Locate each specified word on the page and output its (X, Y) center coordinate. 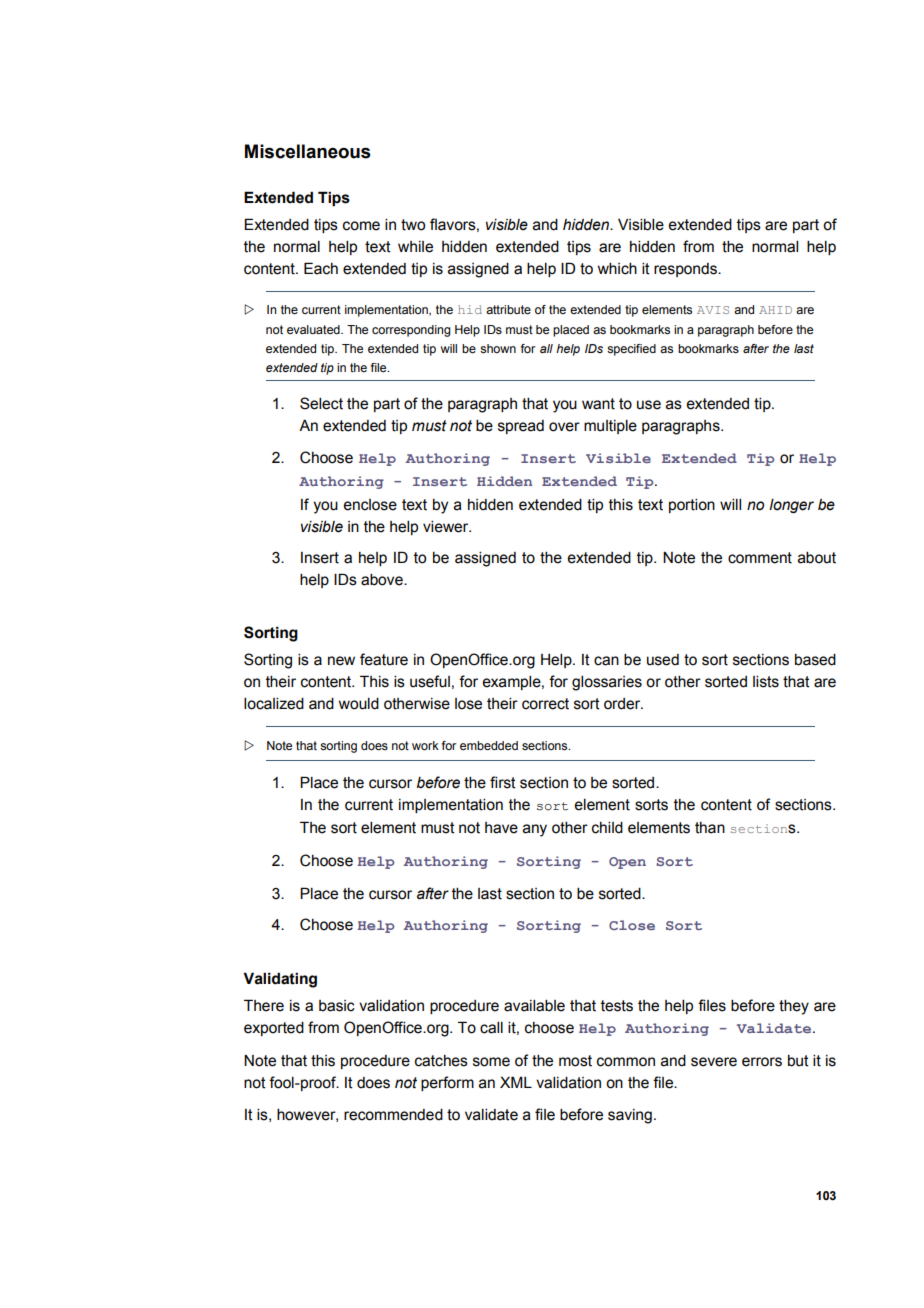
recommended (393, 1115)
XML (516, 1082)
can (606, 661)
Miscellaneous (308, 151)
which (617, 269)
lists (766, 682)
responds (686, 270)
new (341, 661)
